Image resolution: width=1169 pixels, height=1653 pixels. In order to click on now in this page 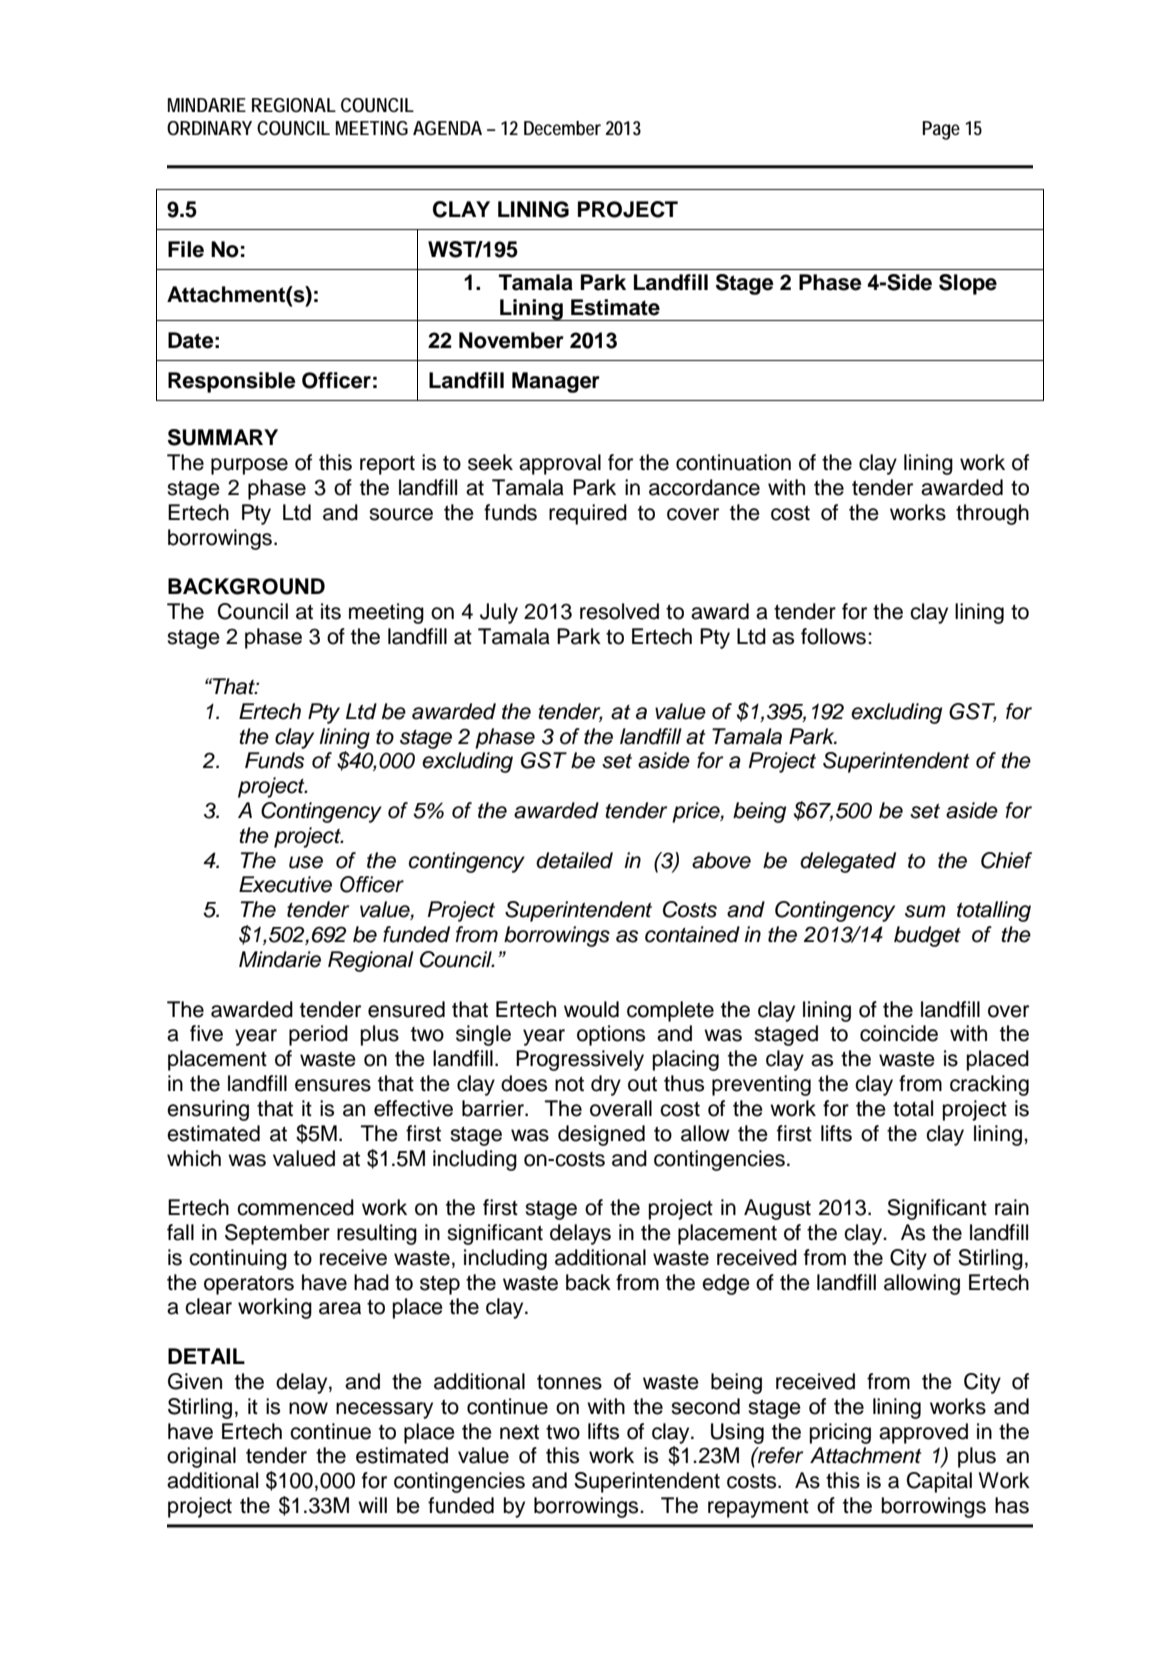, I will do `click(308, 1408)`.
